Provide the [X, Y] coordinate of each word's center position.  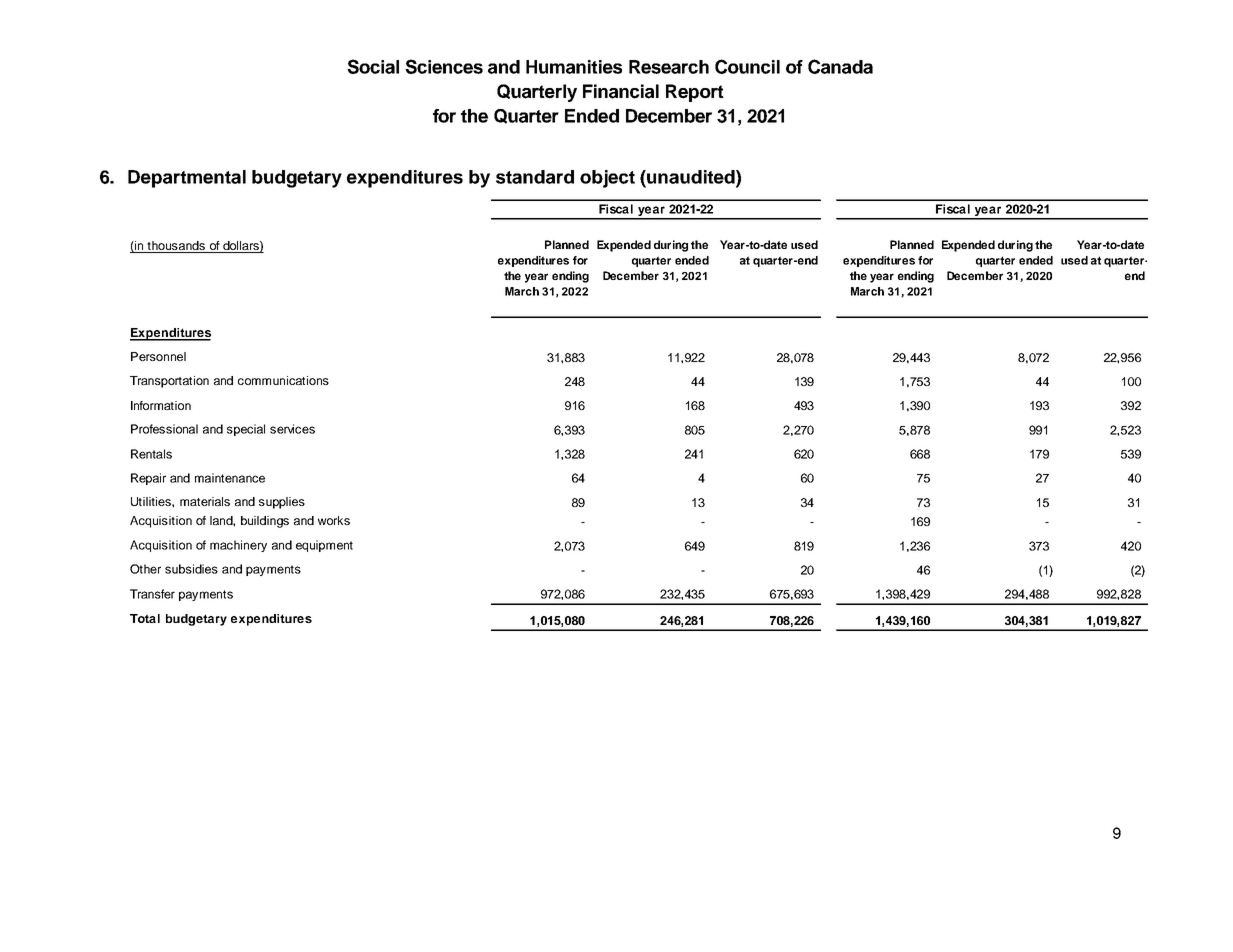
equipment [324, 546]
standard [535, 177]
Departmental [187, 179]
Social [373, 66]
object [607, 179]
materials [205, 501]
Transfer [152, 594]
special [246, 430]
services [292, 429]
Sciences [444, 66]
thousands [176, 245]
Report [695, 93]
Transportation [169, 382]
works [334, 520]
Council [747, 66]
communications [283, 380]
